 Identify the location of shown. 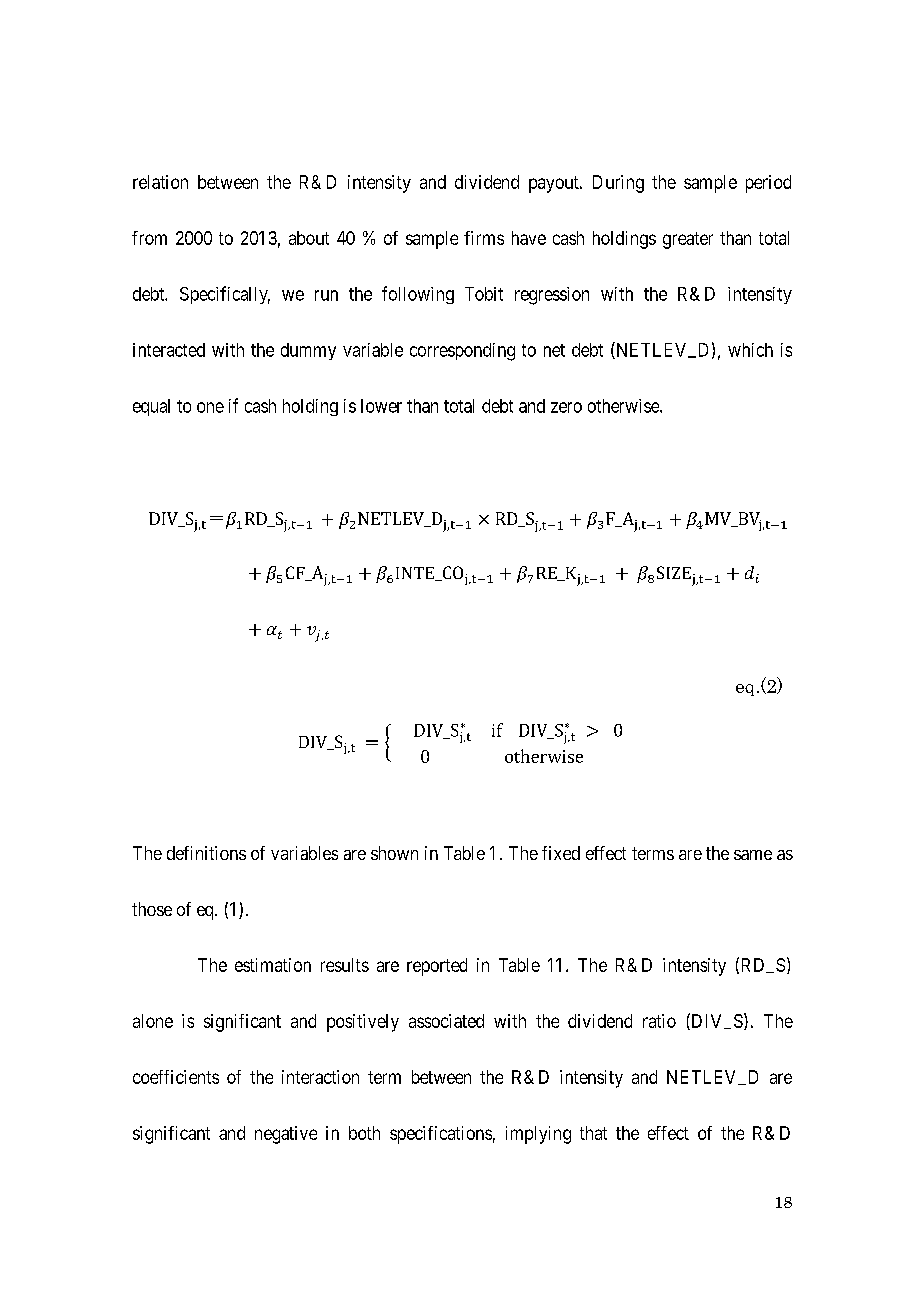
(394, 853).
